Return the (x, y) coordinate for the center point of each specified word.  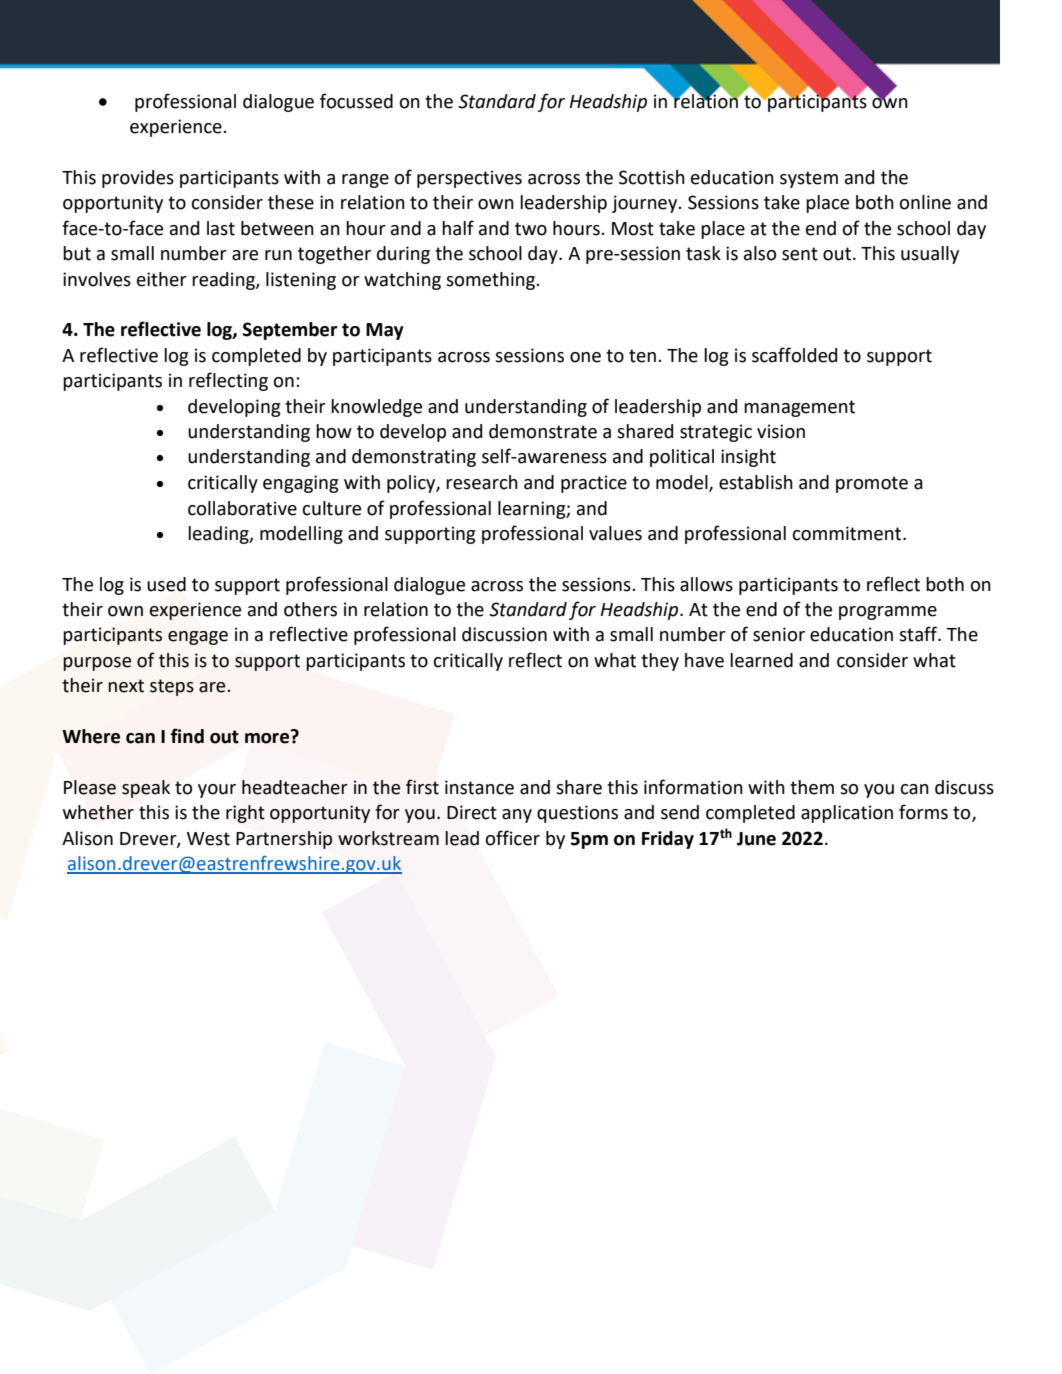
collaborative (242, 508)
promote (872, 484)
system (809, 179)
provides (138, 179)
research (482, 482)
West (208, 839)
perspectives (469, 179)
